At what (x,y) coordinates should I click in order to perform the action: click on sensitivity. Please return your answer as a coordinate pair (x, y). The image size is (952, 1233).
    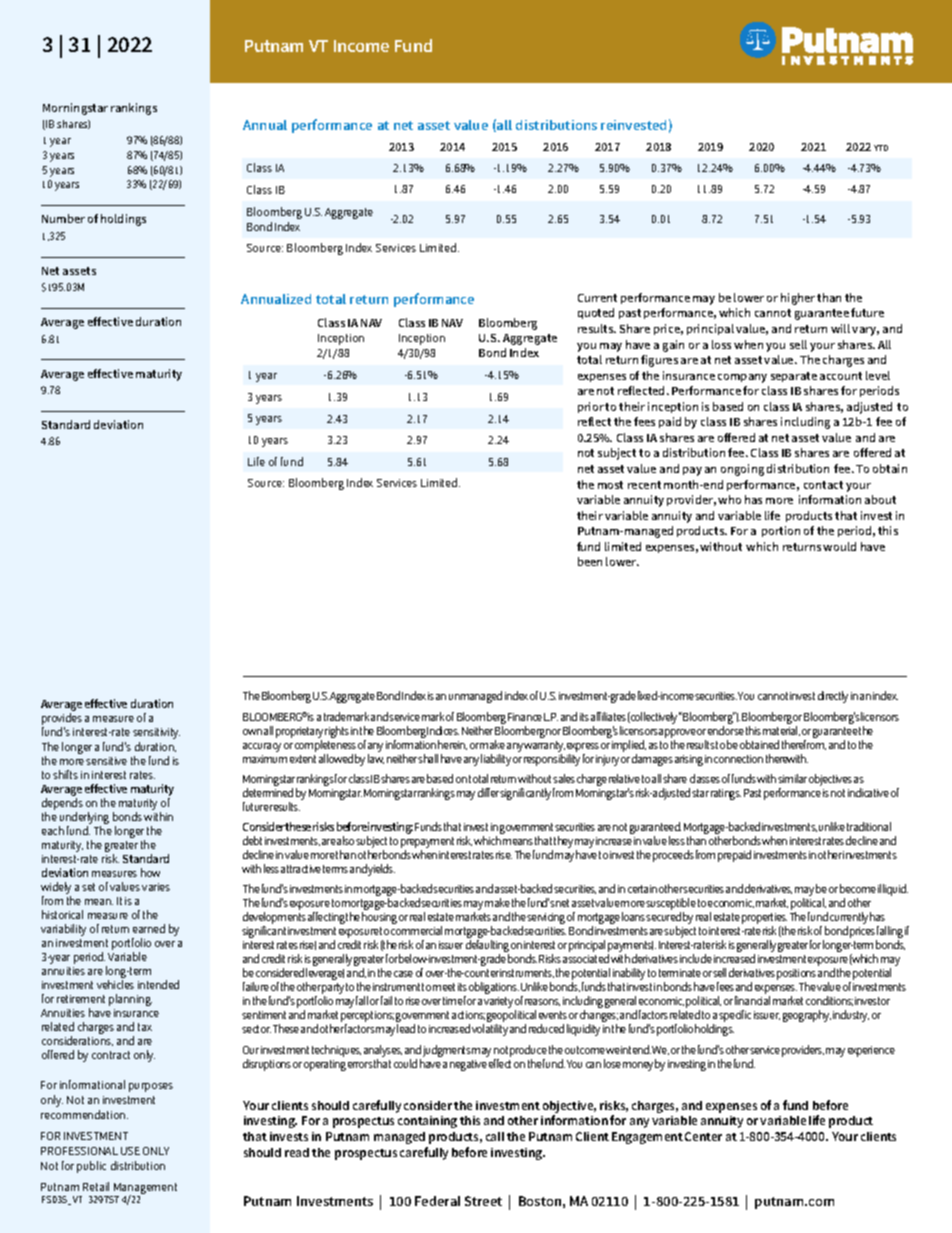
    Looking at the image, I should click on (156, 733).
